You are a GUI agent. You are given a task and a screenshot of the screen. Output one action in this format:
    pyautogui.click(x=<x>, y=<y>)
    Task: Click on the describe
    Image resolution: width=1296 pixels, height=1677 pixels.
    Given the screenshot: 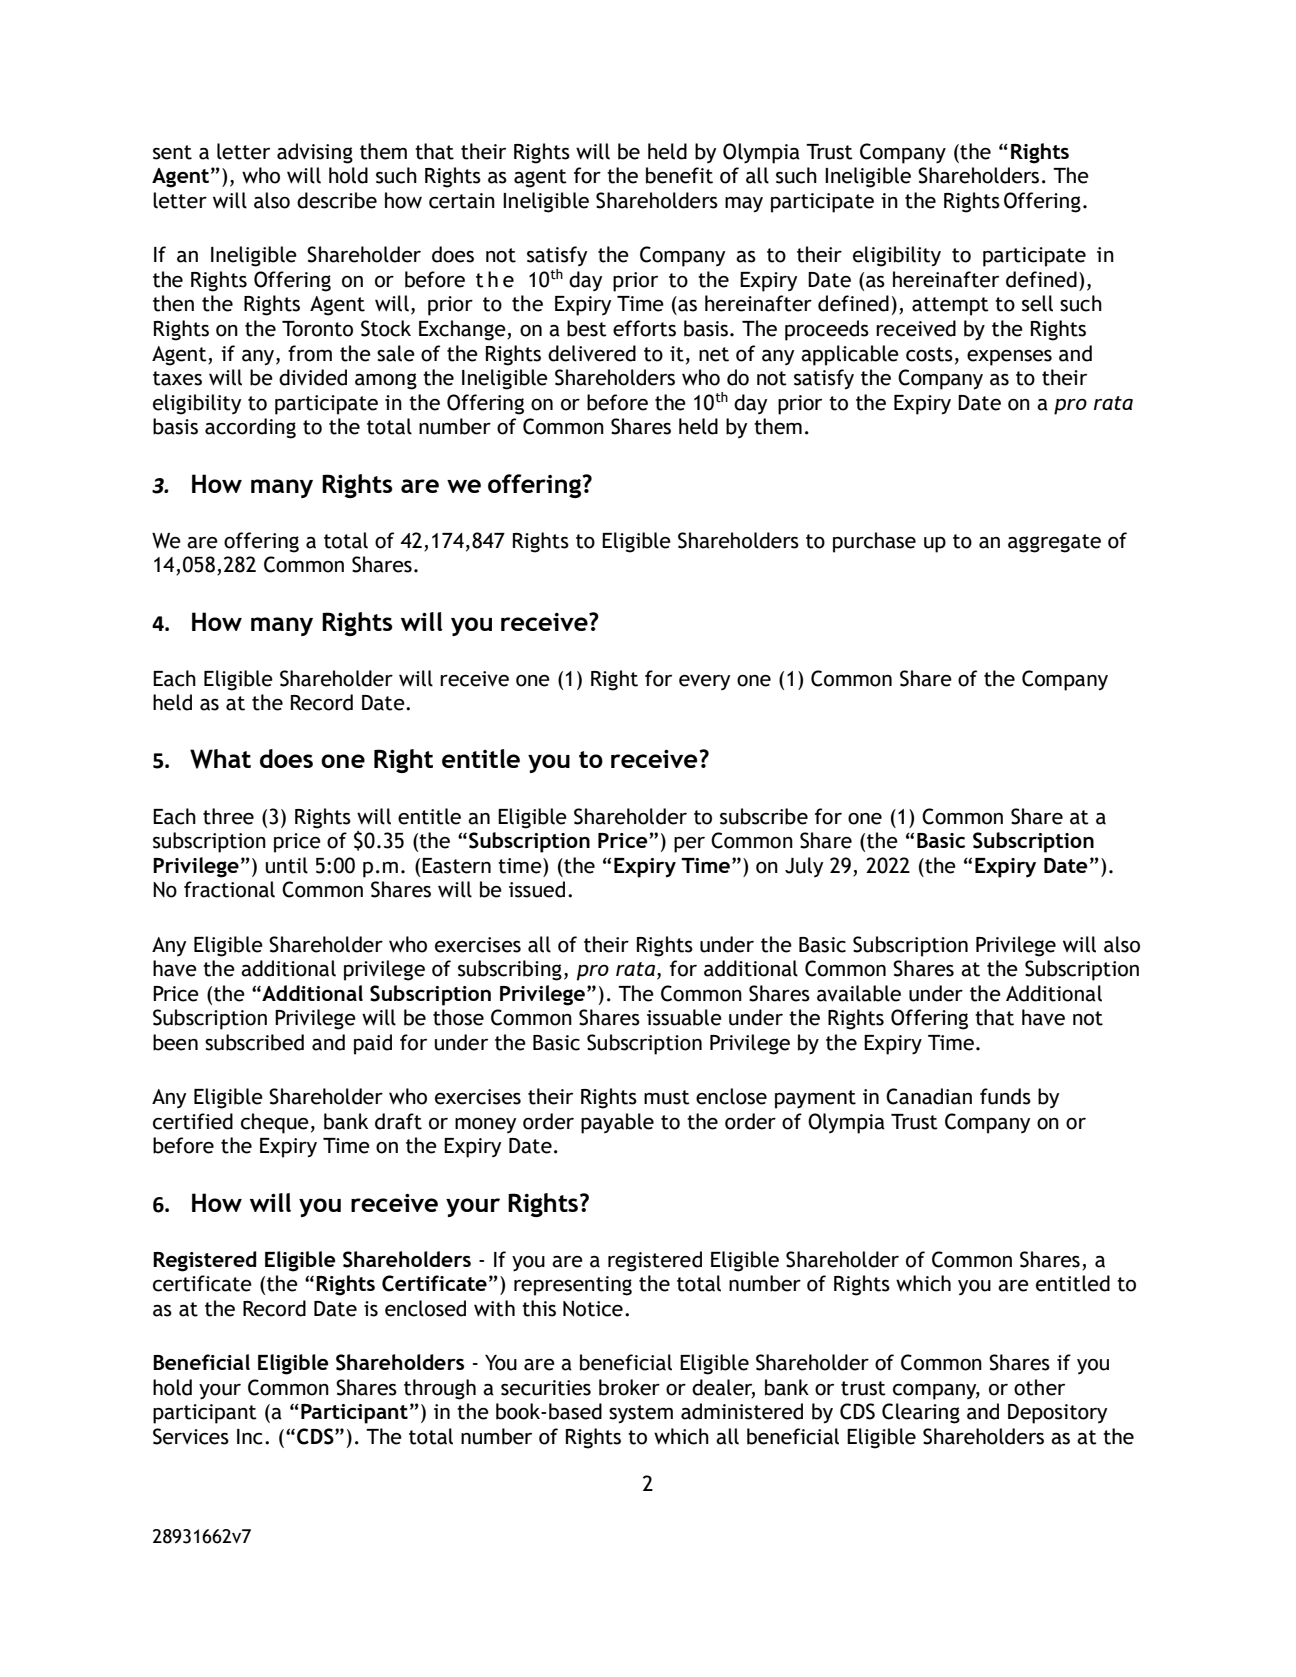 What is the action you would take?
    pyautogui.click(x=337, y=200)
